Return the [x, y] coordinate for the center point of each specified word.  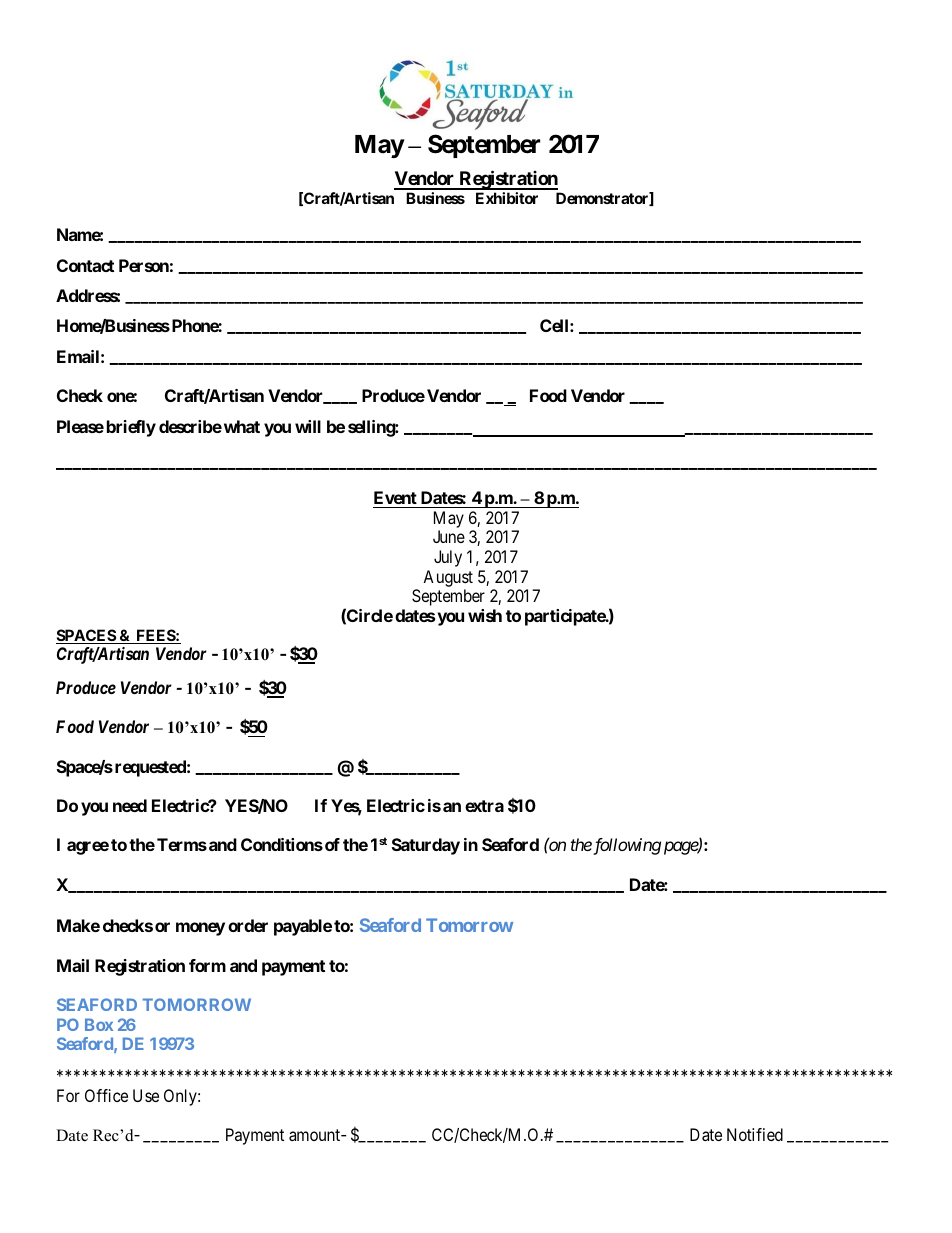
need [130, 805]
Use [146, 1095]
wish [485, 615]
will [308, 426]
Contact [85, 265]
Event [396, 499]
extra [484, 806]
